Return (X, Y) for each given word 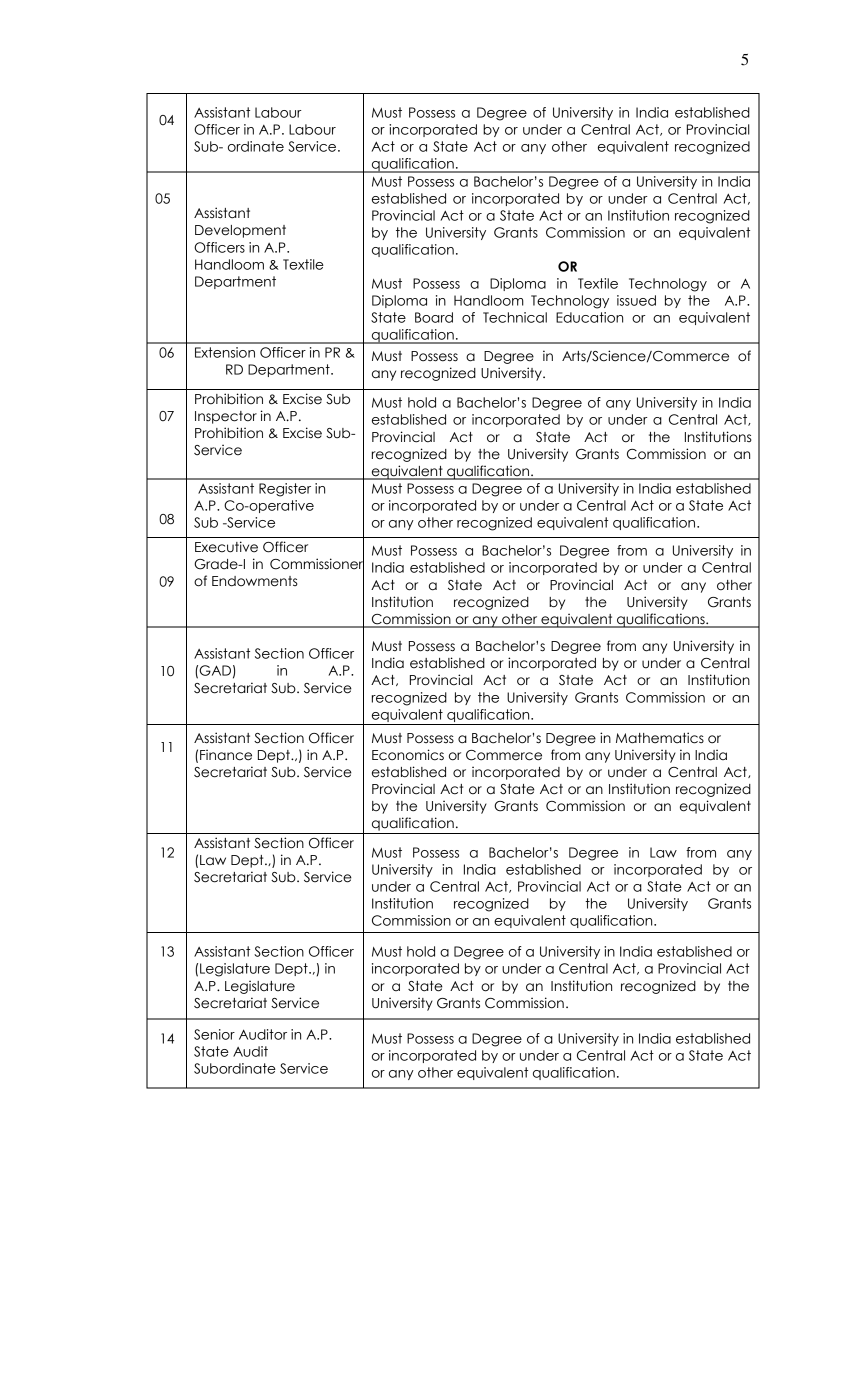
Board (434, 317)
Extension (225, 352)
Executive (226, 547)
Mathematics (660, 738)
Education (589, 317)
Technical (515, 317)
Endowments (255, 581)
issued (636, 300)
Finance (226, 755)
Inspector (226, 417)
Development (240, 231)
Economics (408, 755)
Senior (214, 1034)
